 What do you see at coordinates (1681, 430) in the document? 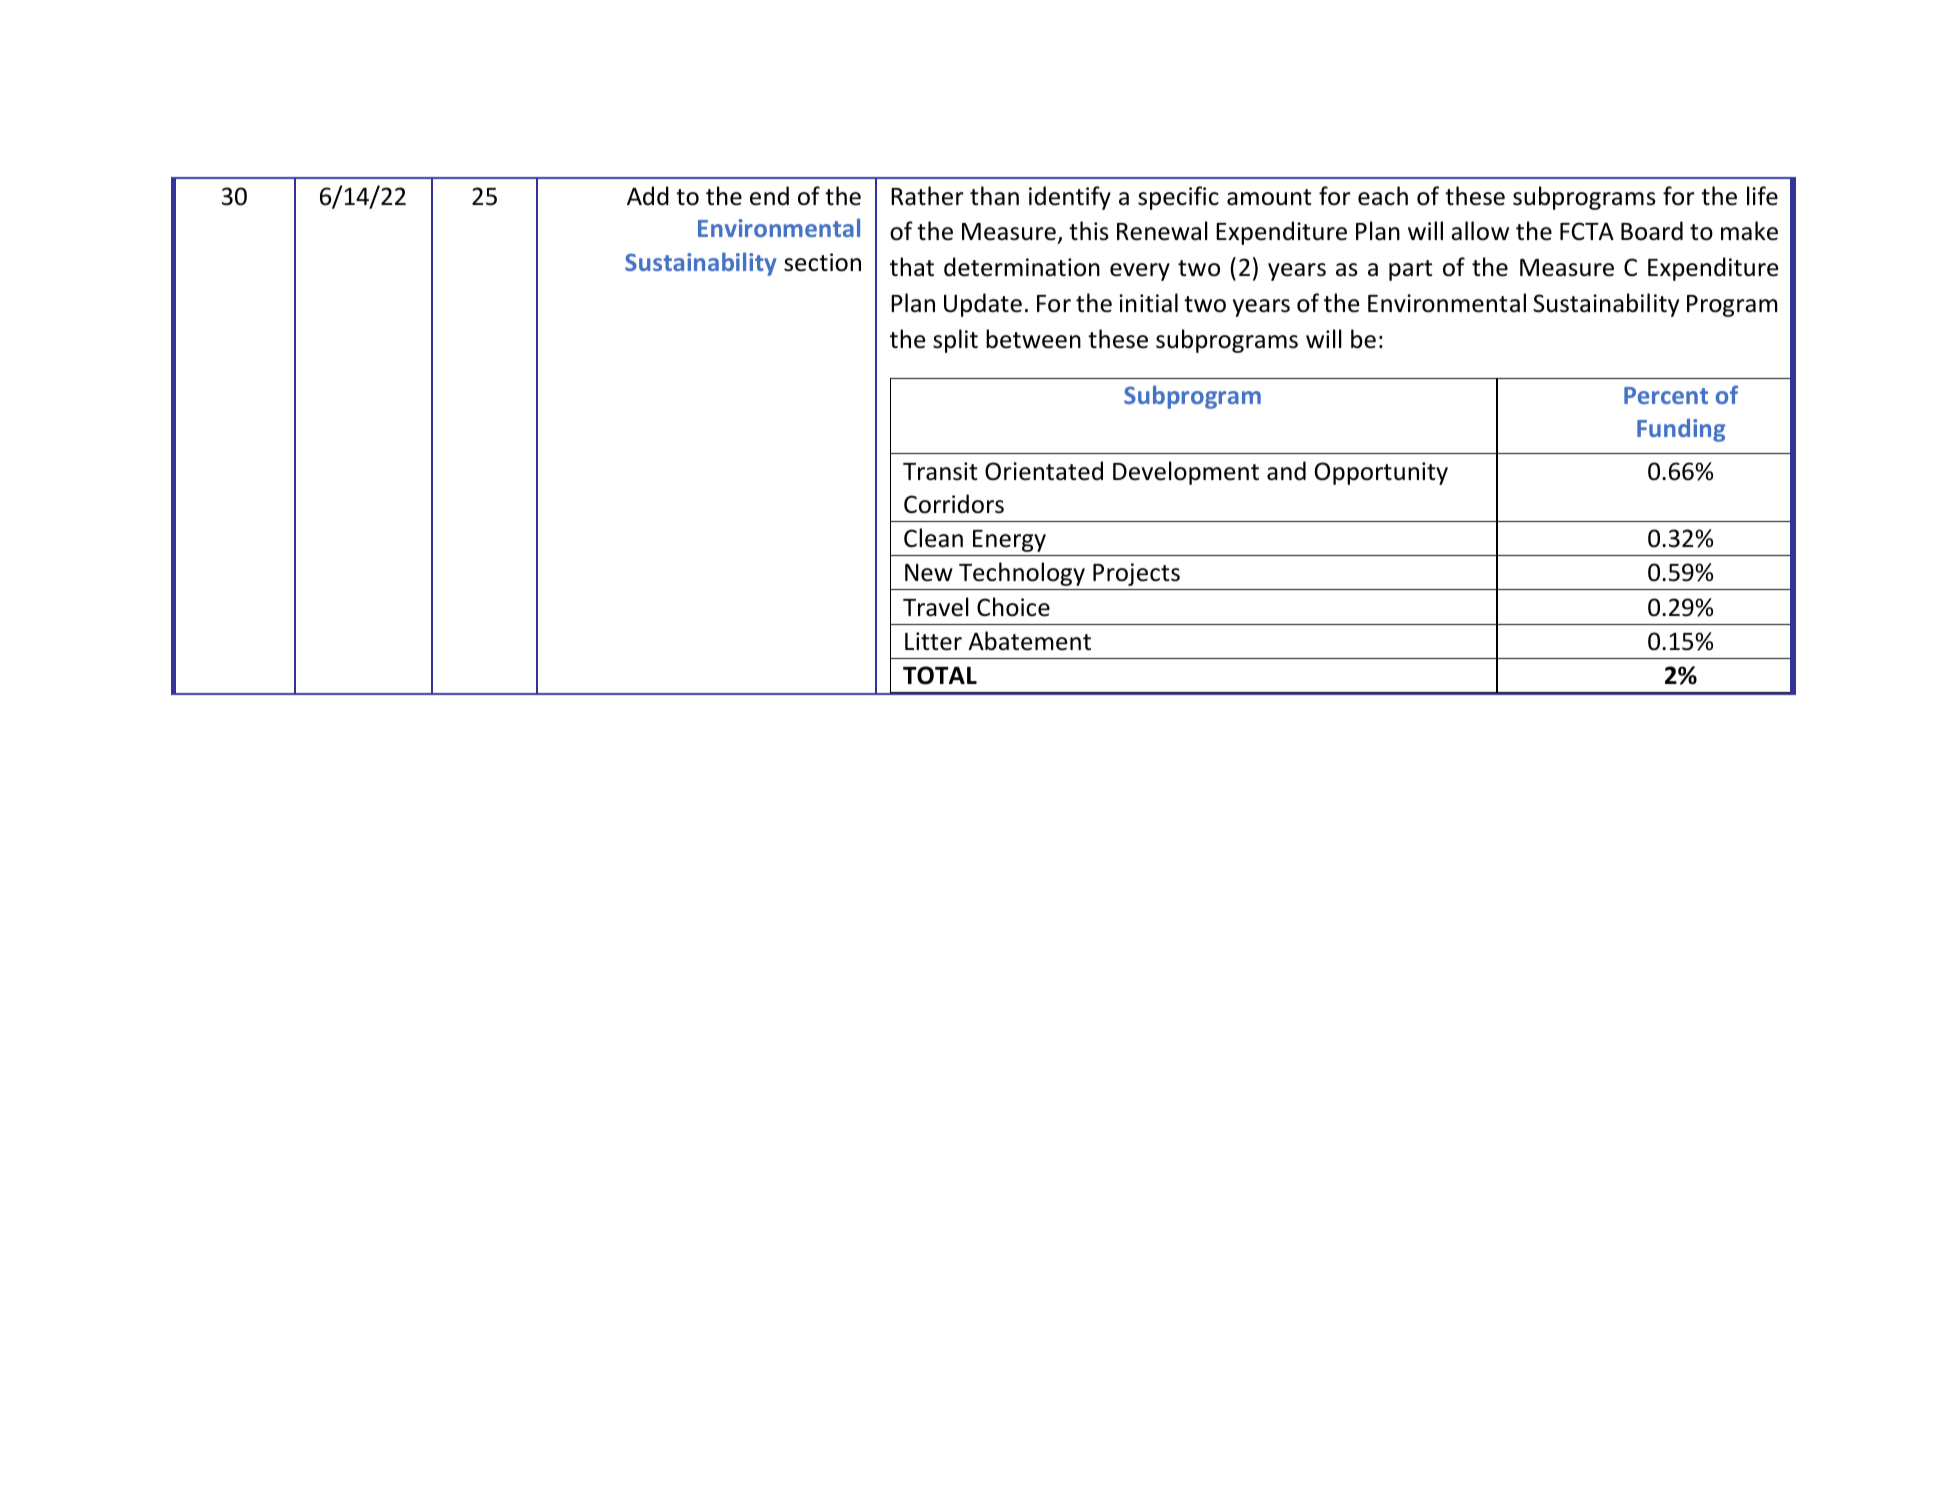
I see `Funding` at bounding box center [1681, 430].
